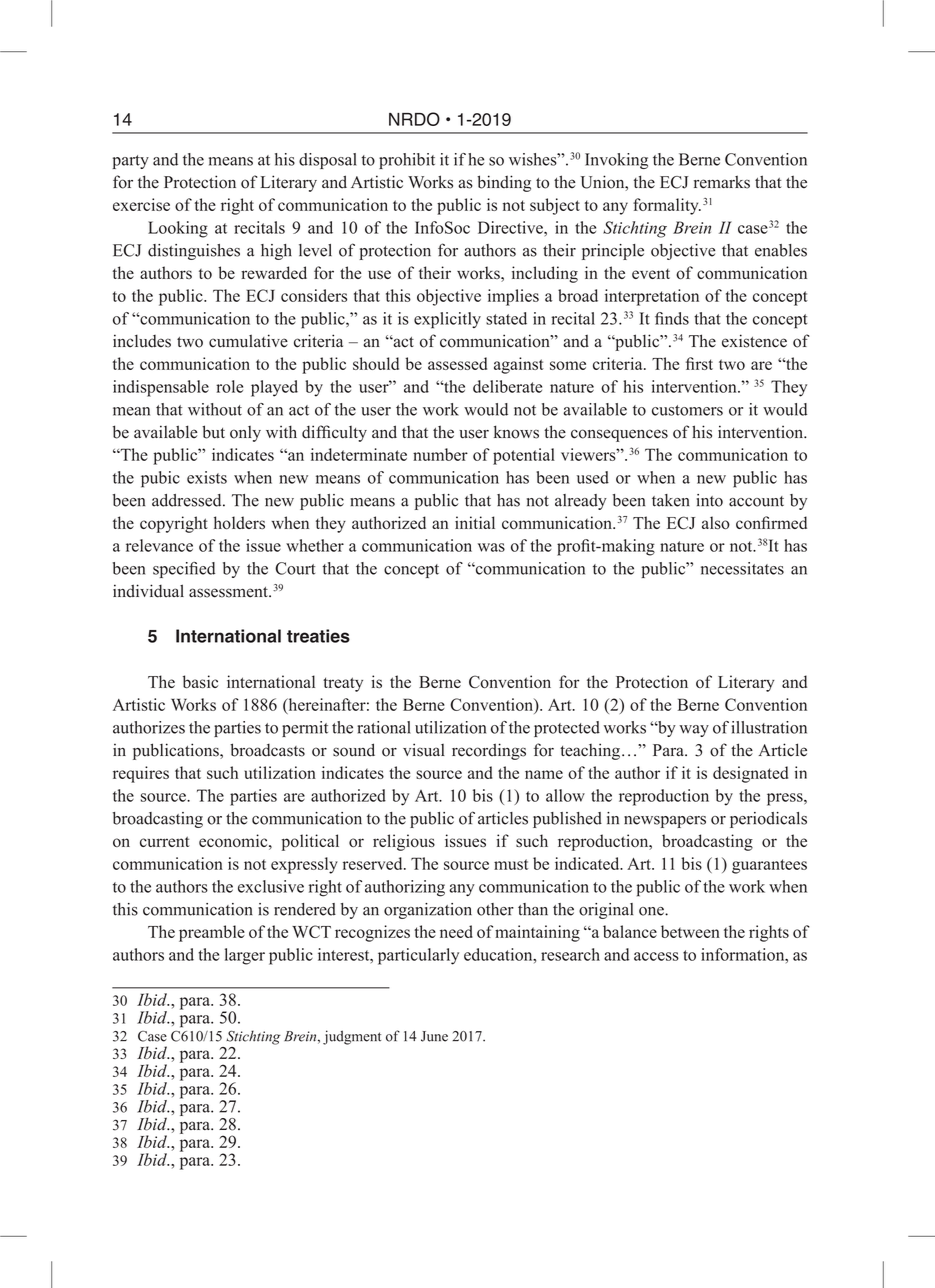 The width and height of the screenshot is (935, 1288). I want to click on larger, so click(245, 956).
